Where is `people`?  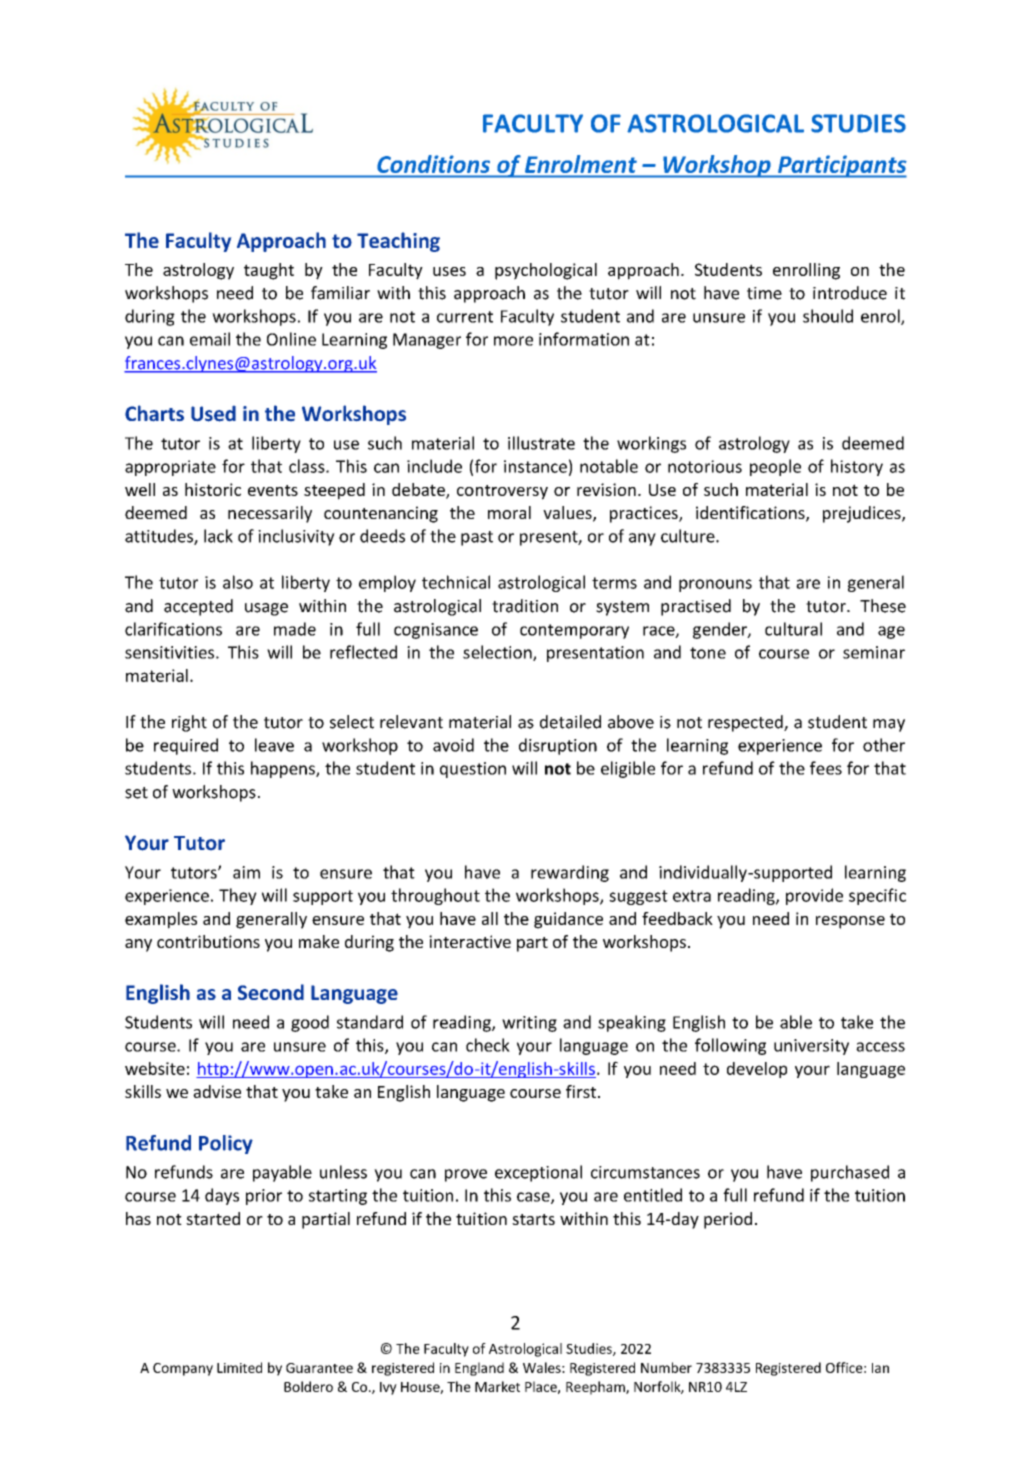 people is located at coordinates (775, 467).
